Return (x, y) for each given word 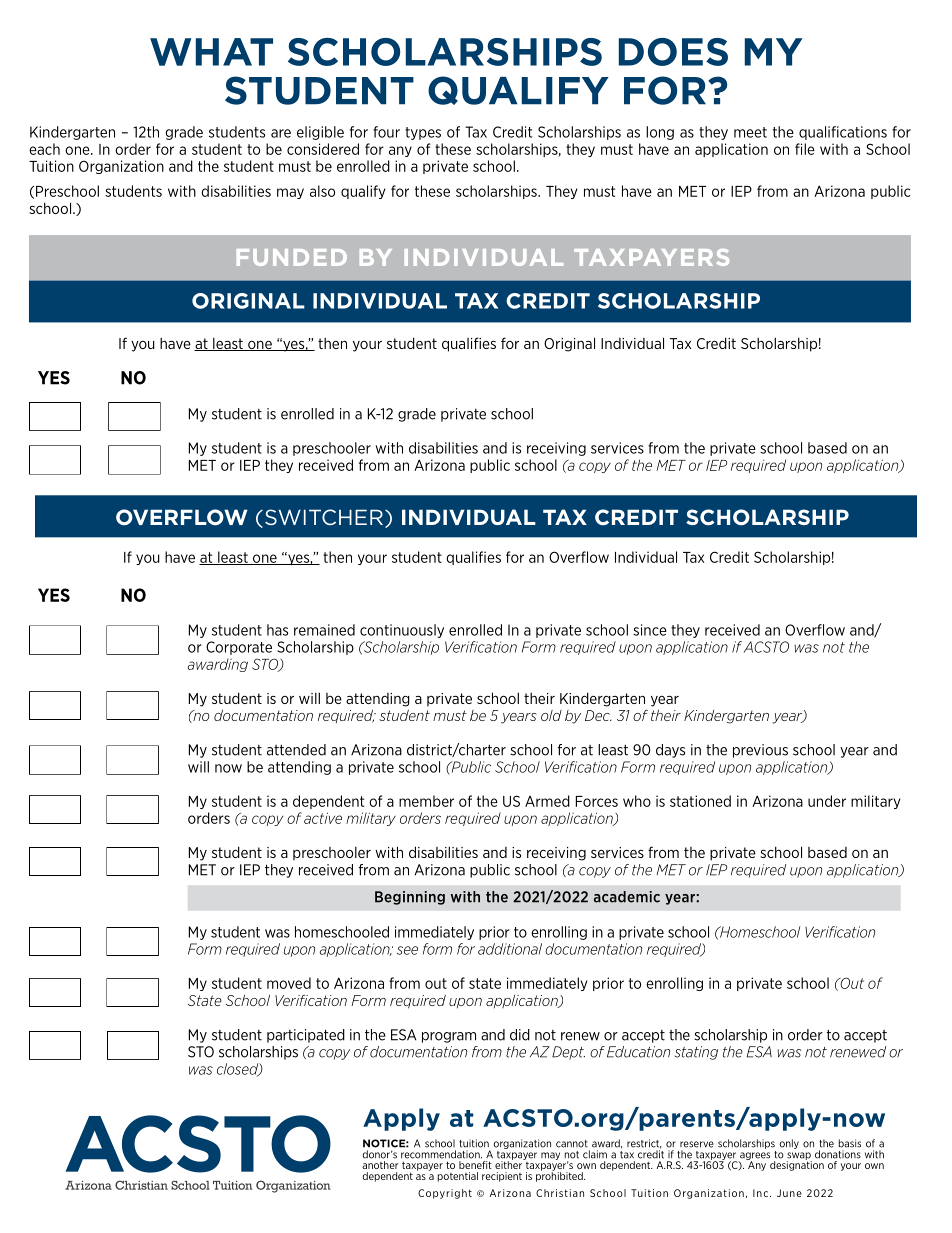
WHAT (211, 52)
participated (306, 1036)
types (423, 133)
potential (458, 1177)
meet (750, 132)
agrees (754, 1157)
